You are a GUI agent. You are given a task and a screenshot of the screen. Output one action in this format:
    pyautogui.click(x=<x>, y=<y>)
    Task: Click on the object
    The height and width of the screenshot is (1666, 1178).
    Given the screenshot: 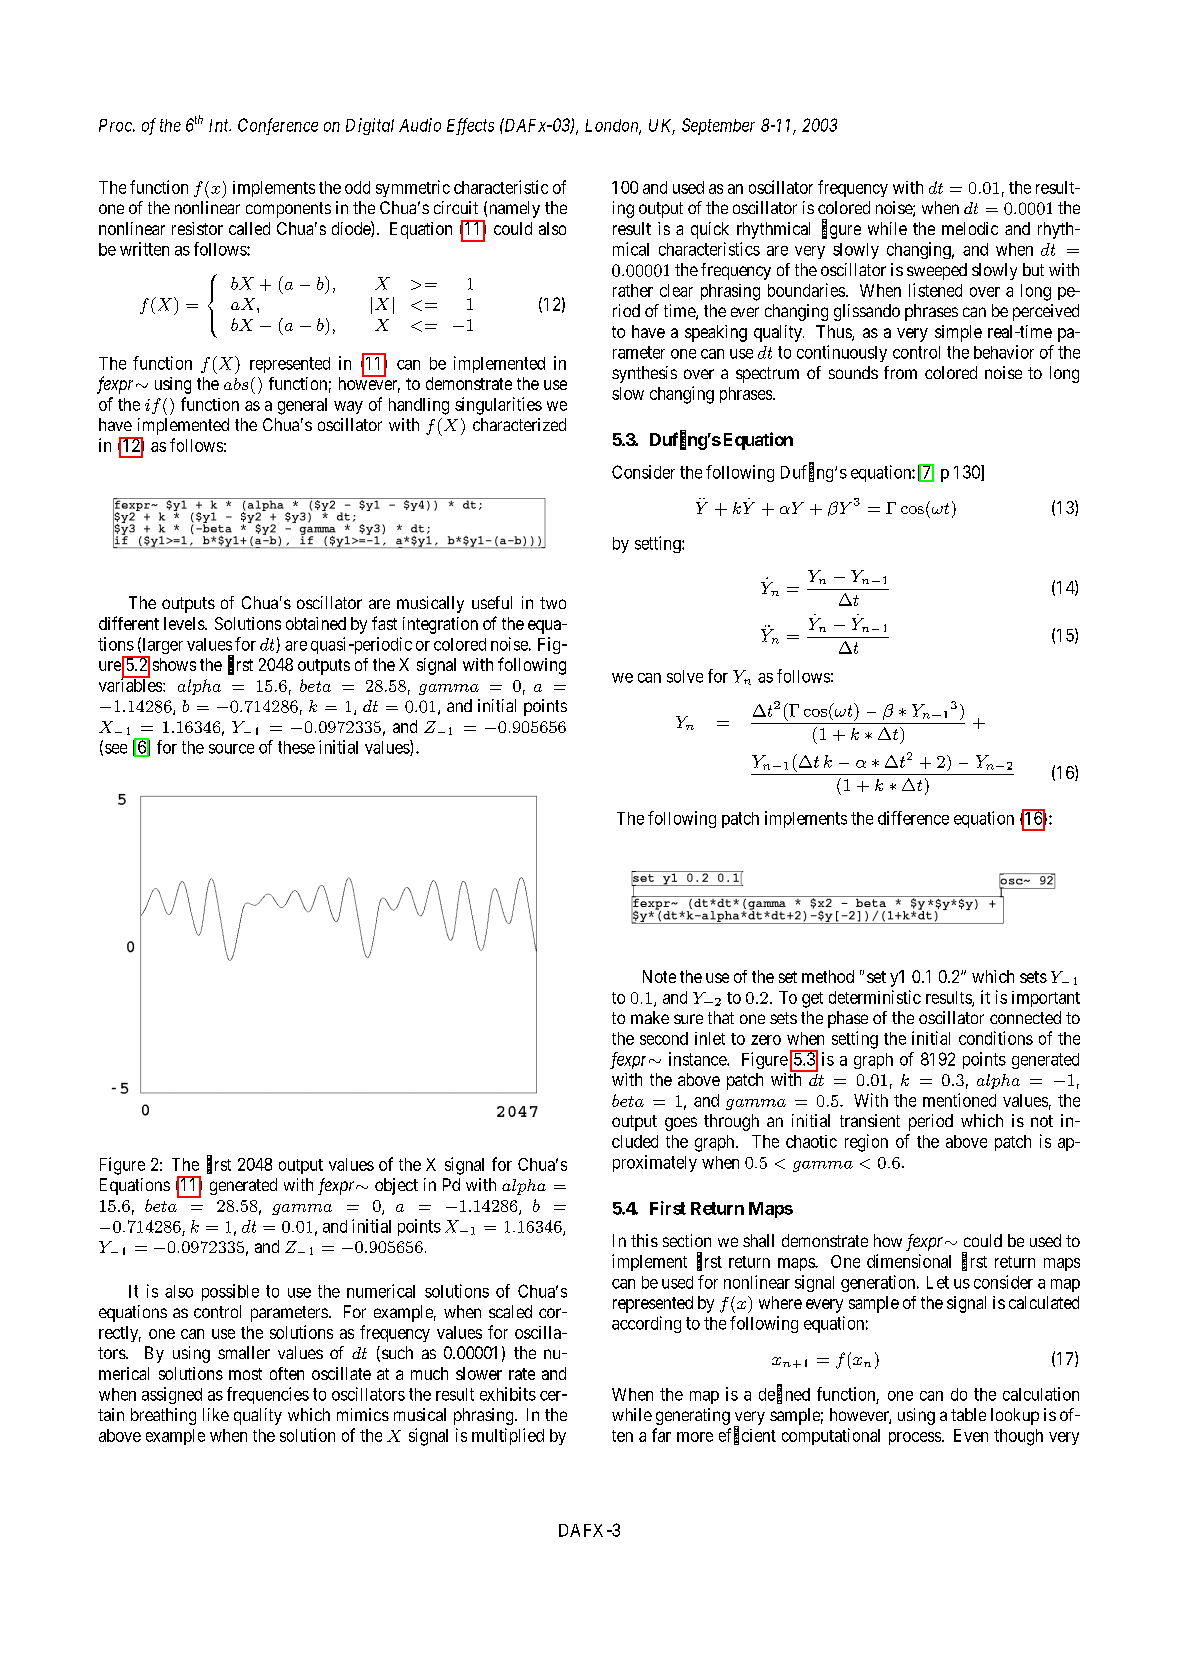 What is the action you would take?
    pyautogui.click(x=396, y=1186)
